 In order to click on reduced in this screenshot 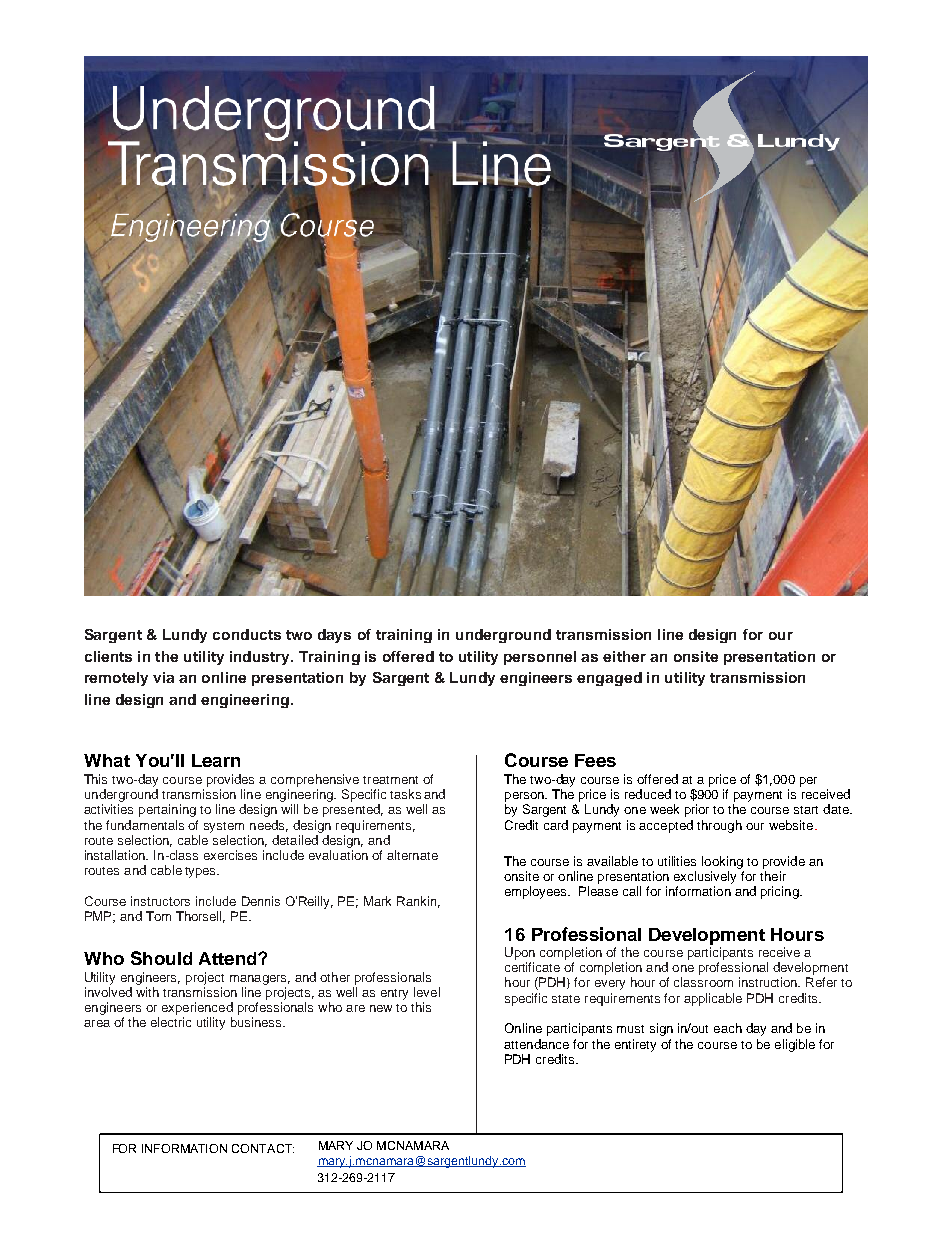, I will do `click(648, 794)`.
